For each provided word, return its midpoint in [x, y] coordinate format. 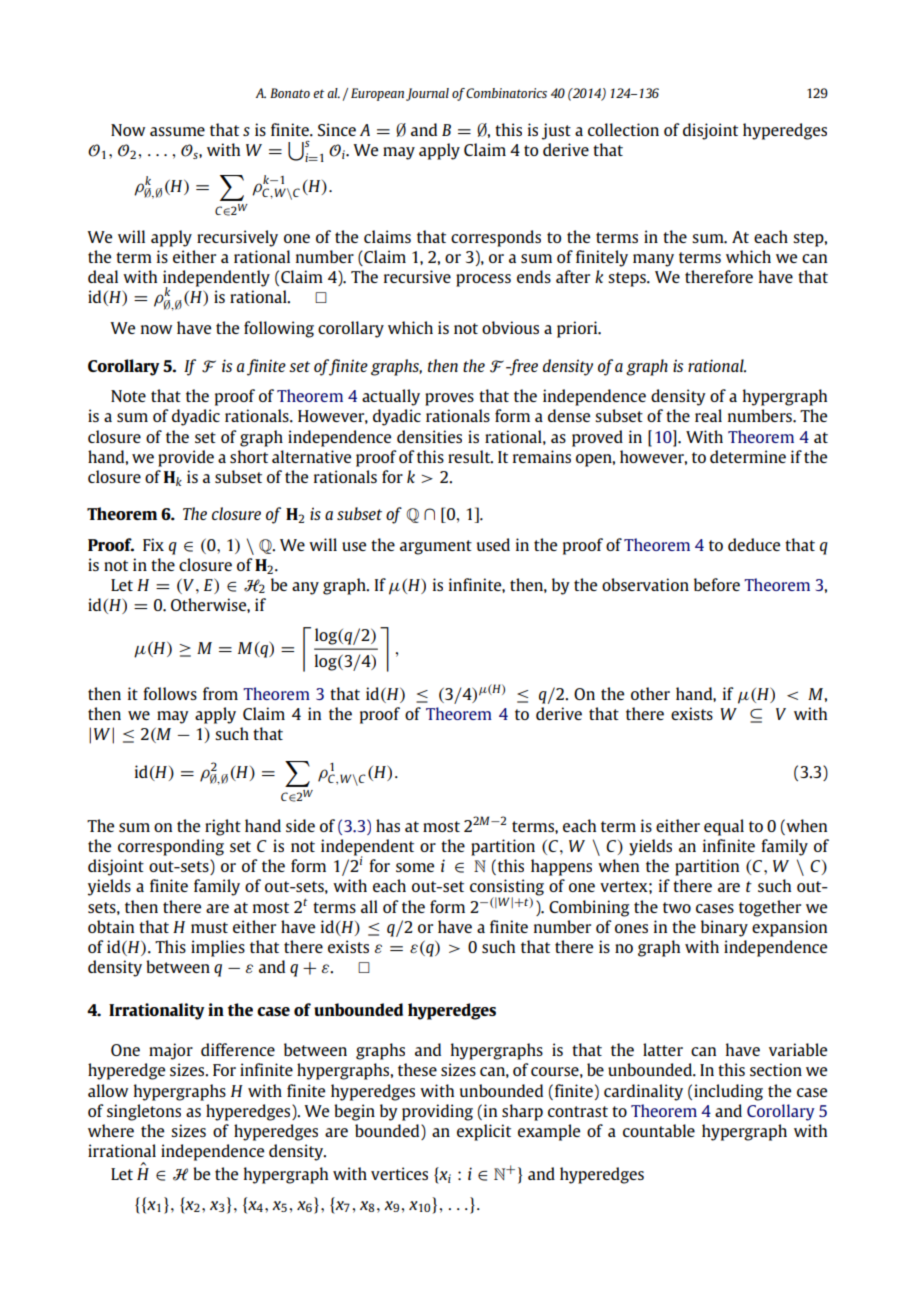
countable [659, 1130]
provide [186, 458]
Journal [427, 94]
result [470, 457]
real [708, 415]
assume [177, 131]
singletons [144, 1112]
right [223, 827]
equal [724, 827]
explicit [484, 1132]
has [388, 825]
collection [623, 129]
